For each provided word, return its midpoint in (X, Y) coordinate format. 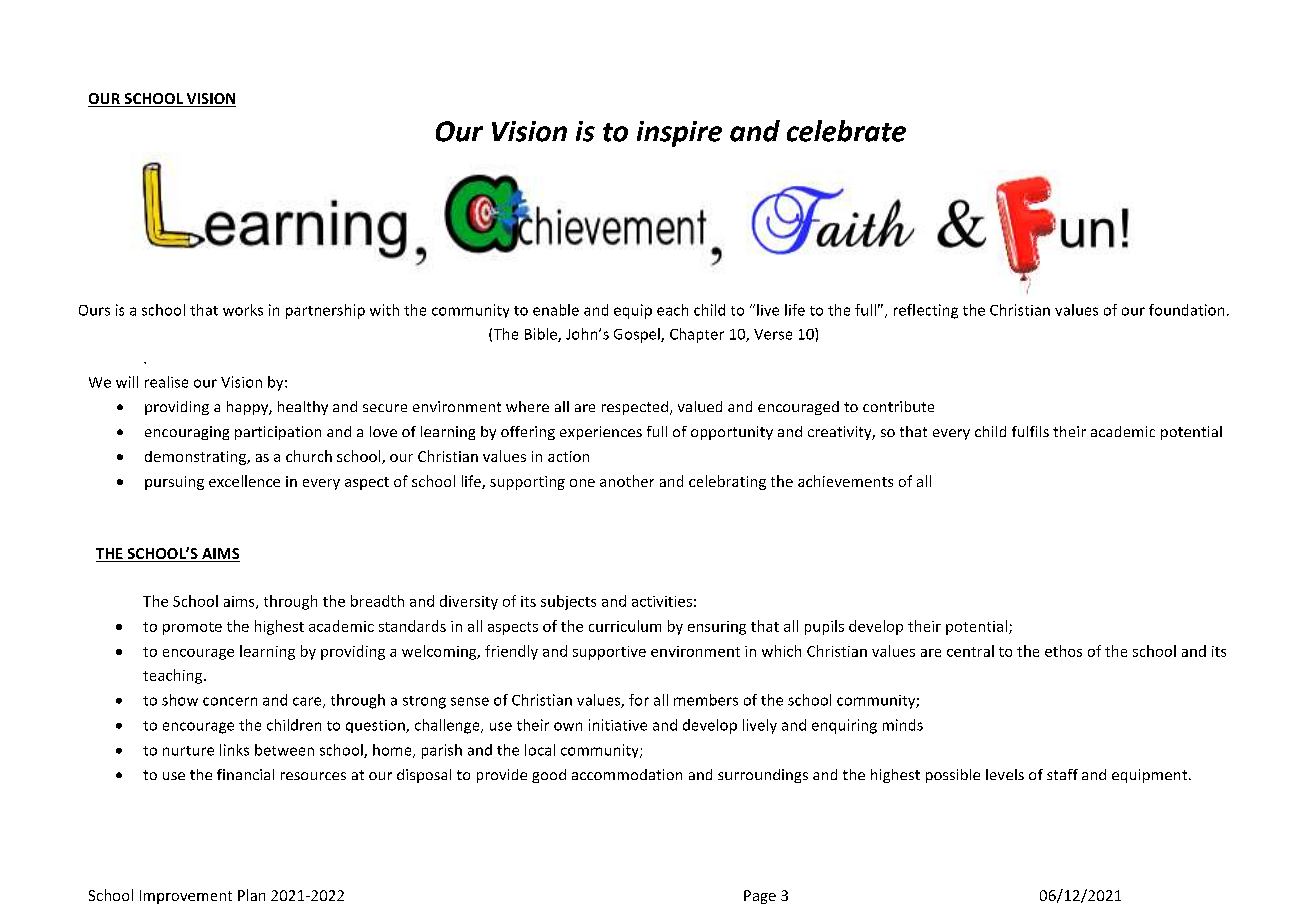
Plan (251, 895)
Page (760, 897)
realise (166, 382)
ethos (1063, 651)
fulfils (1030, 431)
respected (635, 408)
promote (192, 628)
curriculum (625, 626)
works (243, 310)
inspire (679, 134)
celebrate (846, 131)
